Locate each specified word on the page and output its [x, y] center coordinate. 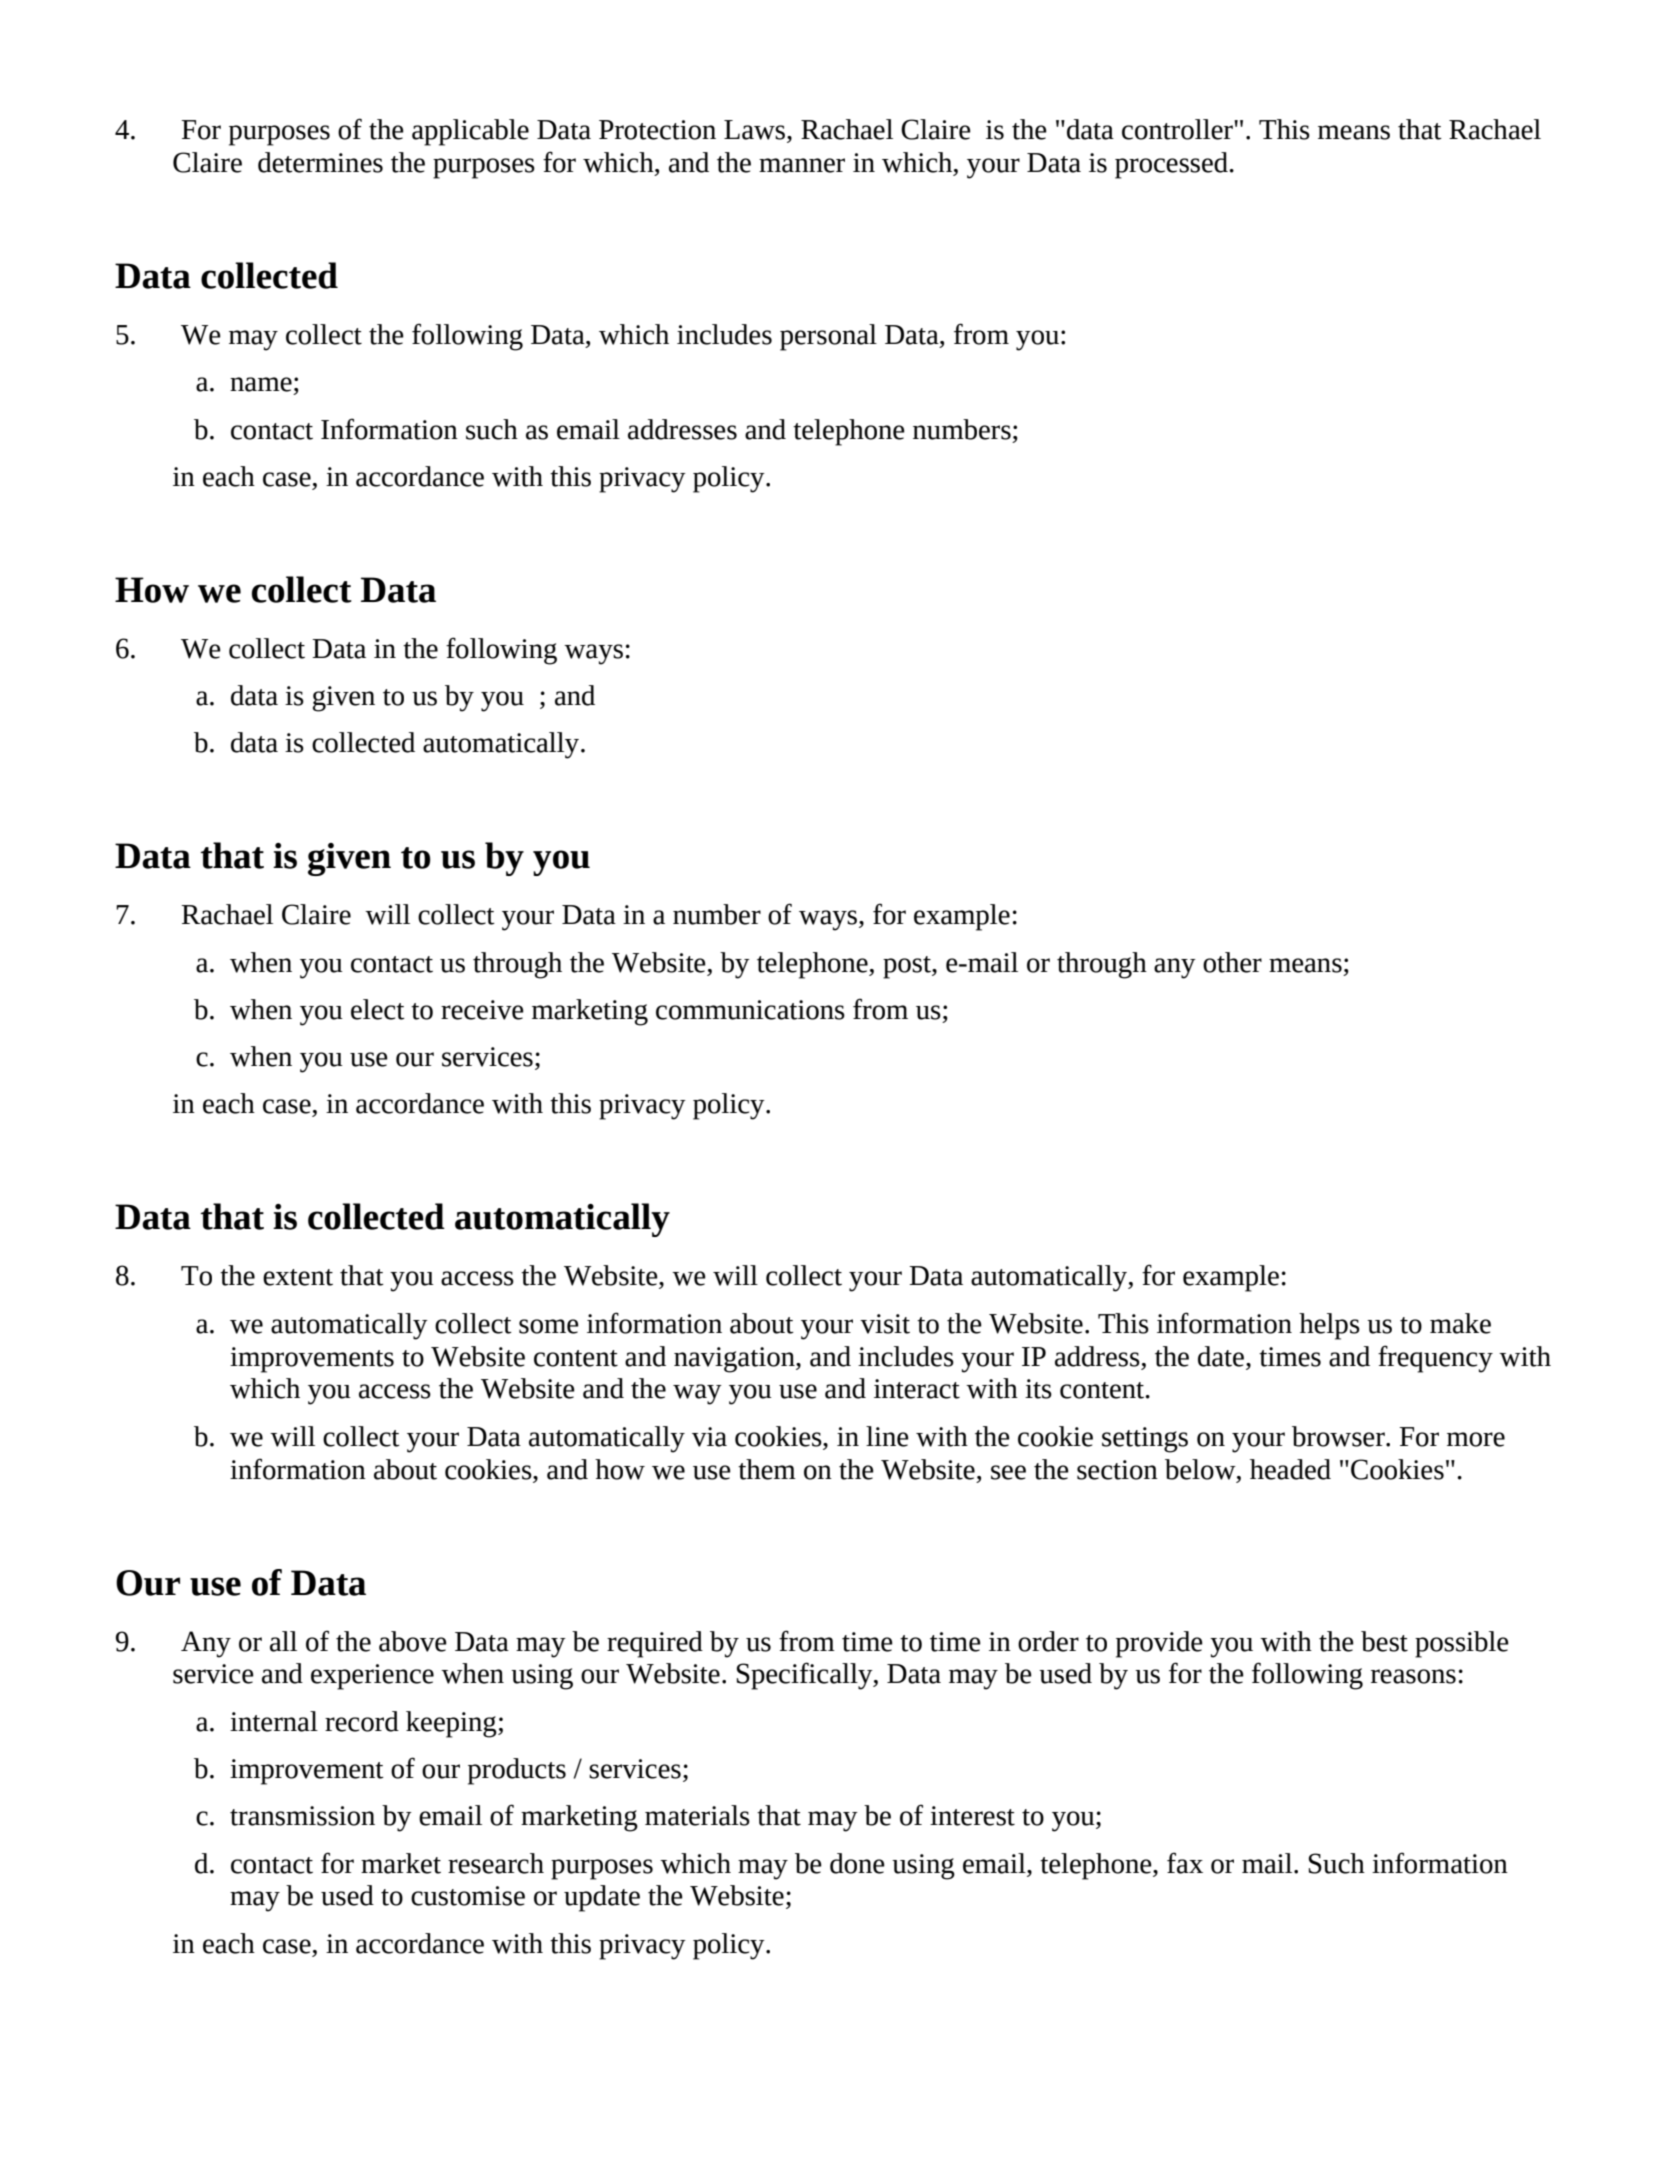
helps [1329, 1326]
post [908, 967]
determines [320, 162]
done [857, 1863]
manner [802, 165]
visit [885, 1324]
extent [298, 1277]
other [1232, 962]
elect [378, 1009]
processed [1172, 165]
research [496, 1863]
